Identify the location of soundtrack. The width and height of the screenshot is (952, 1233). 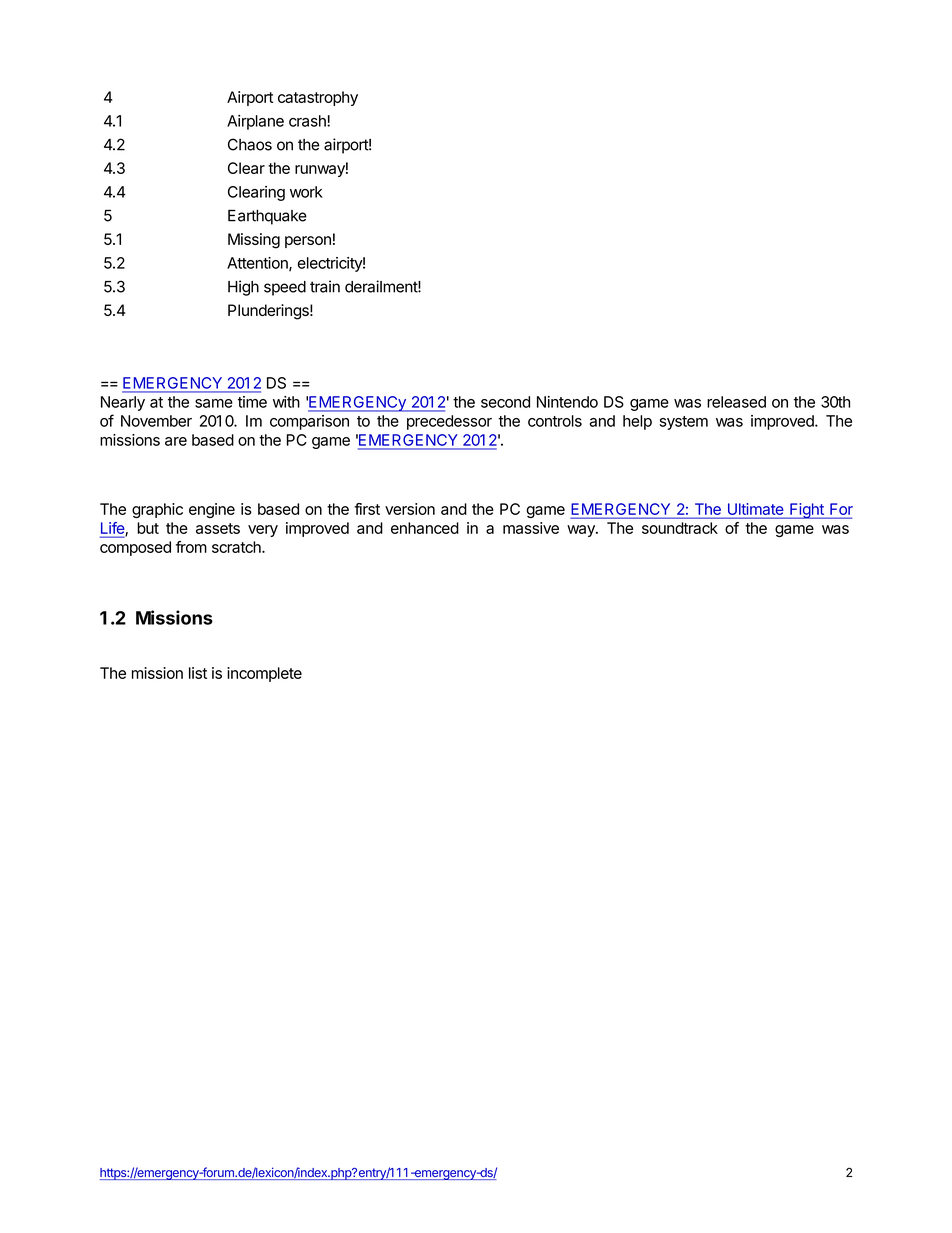
(680, 528).
